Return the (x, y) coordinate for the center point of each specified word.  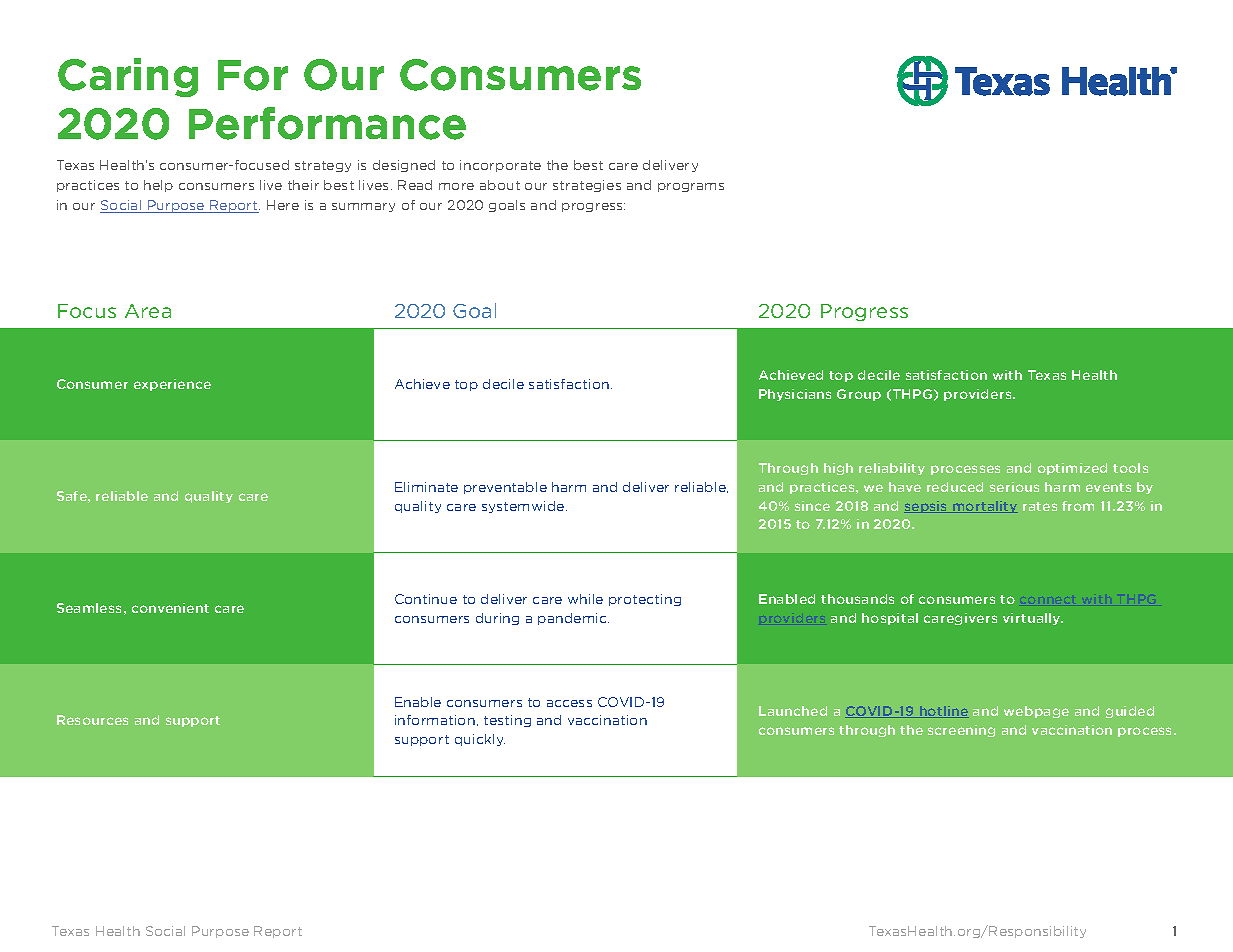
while (585, 599)
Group (859, 395)
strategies (587, 186)
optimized (1072, 469)
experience (172, 385)
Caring (128, 77)
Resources (92, 720)
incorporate (500, 166)
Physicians (795, 395)
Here (283, 205)
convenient (170, 608)
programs (691, 187)
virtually (1033, 619)
